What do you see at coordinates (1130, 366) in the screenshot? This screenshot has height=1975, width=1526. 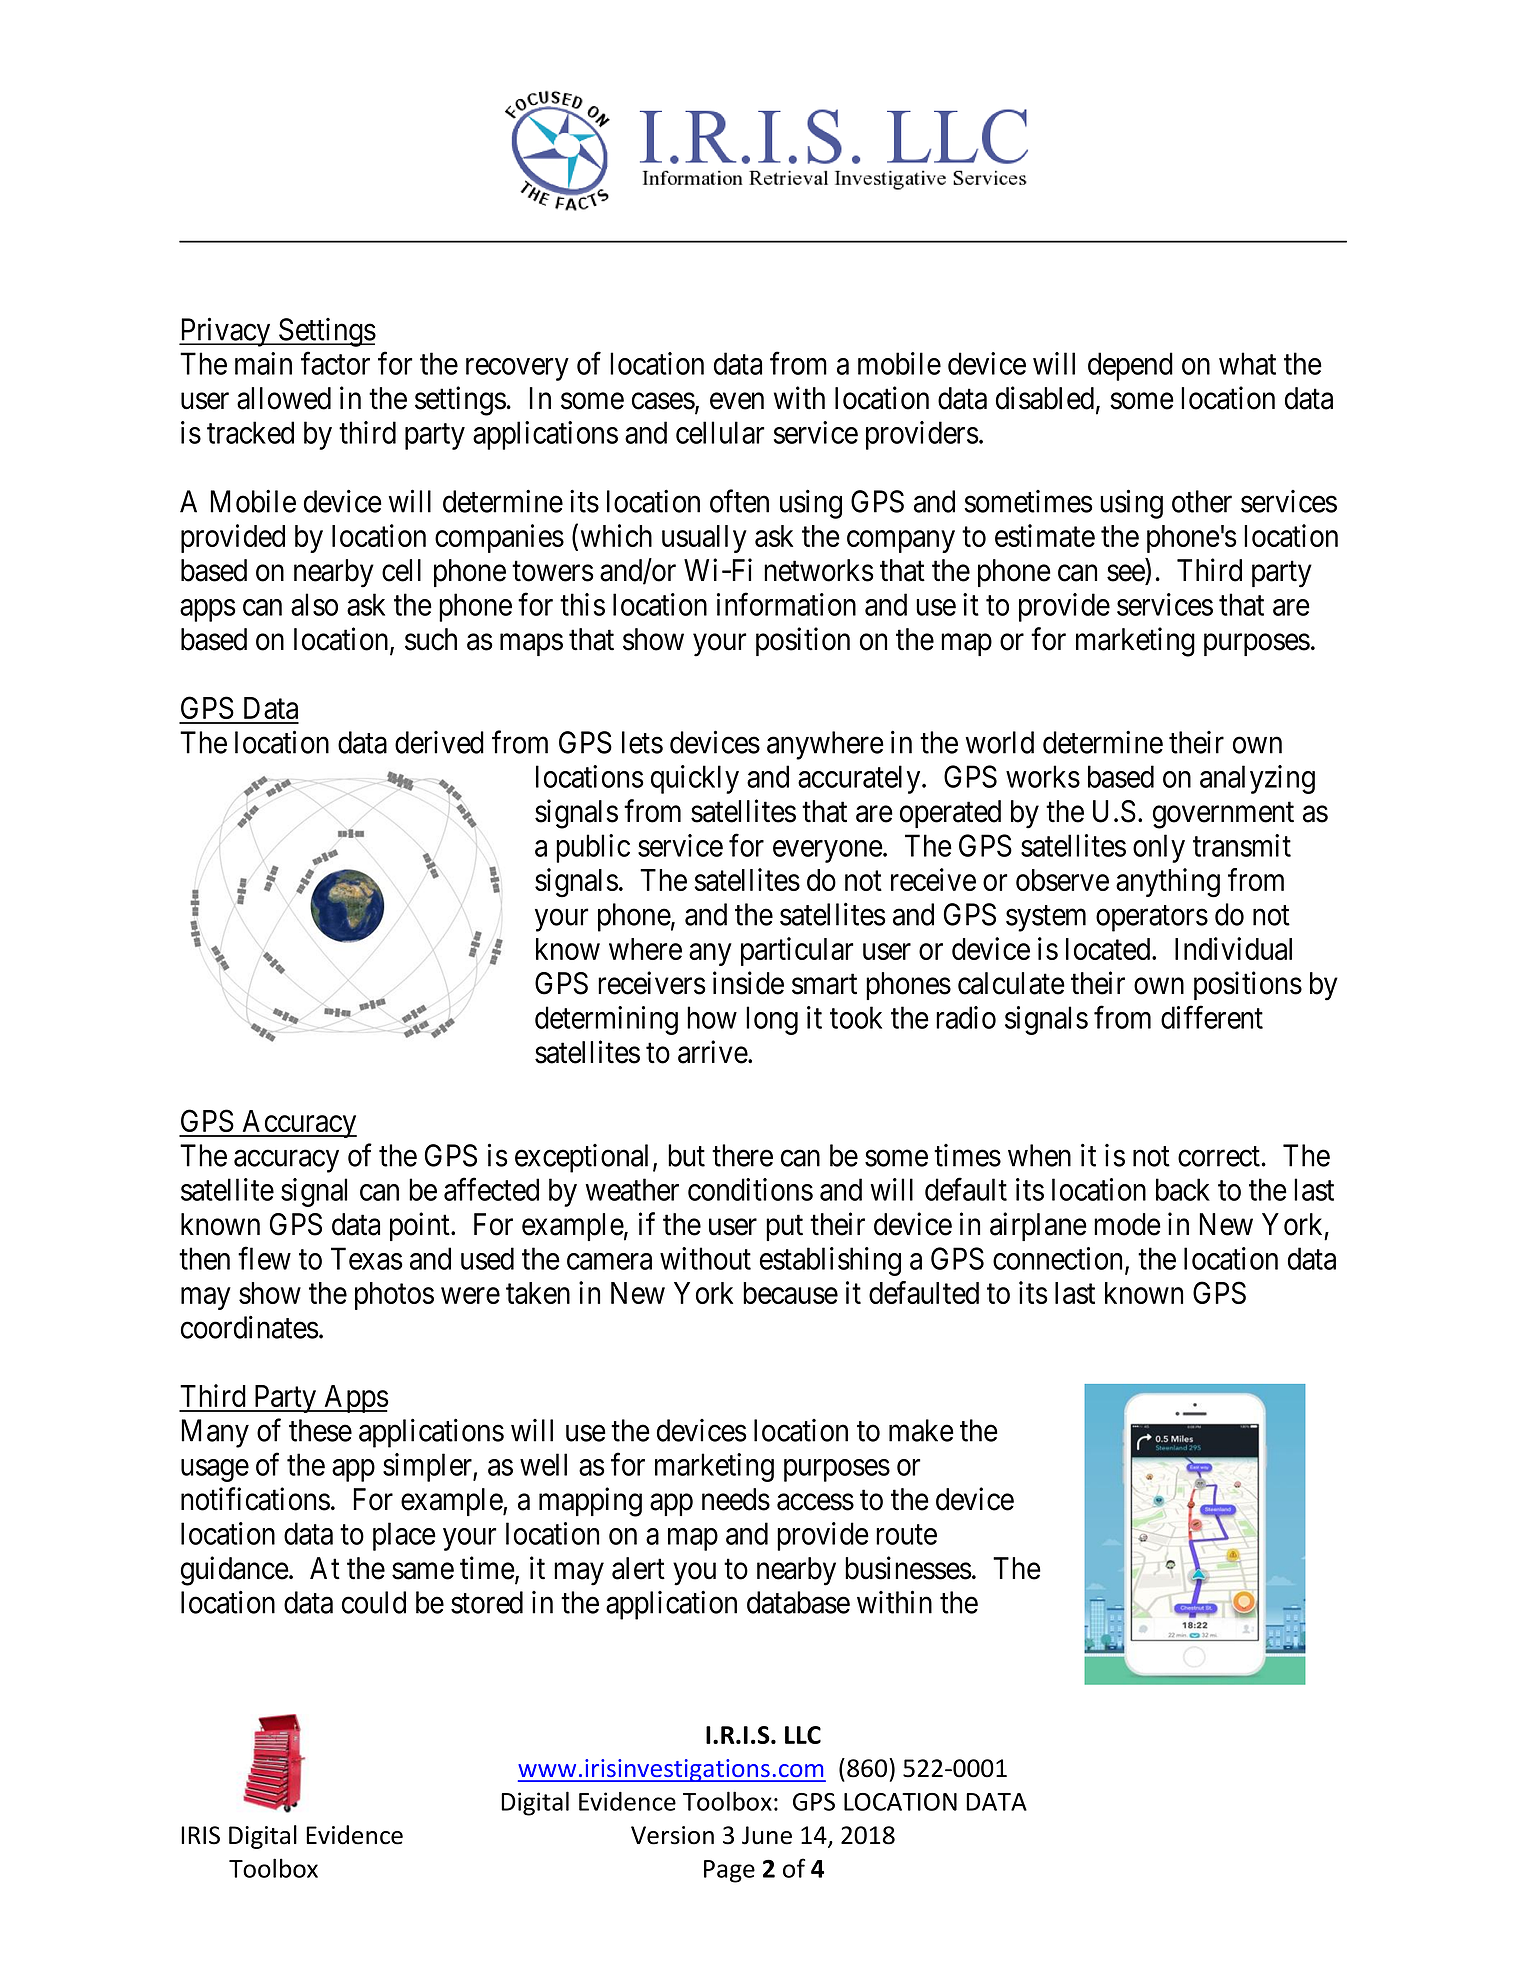 I see `depend` at bounding box center [1130, 366].
